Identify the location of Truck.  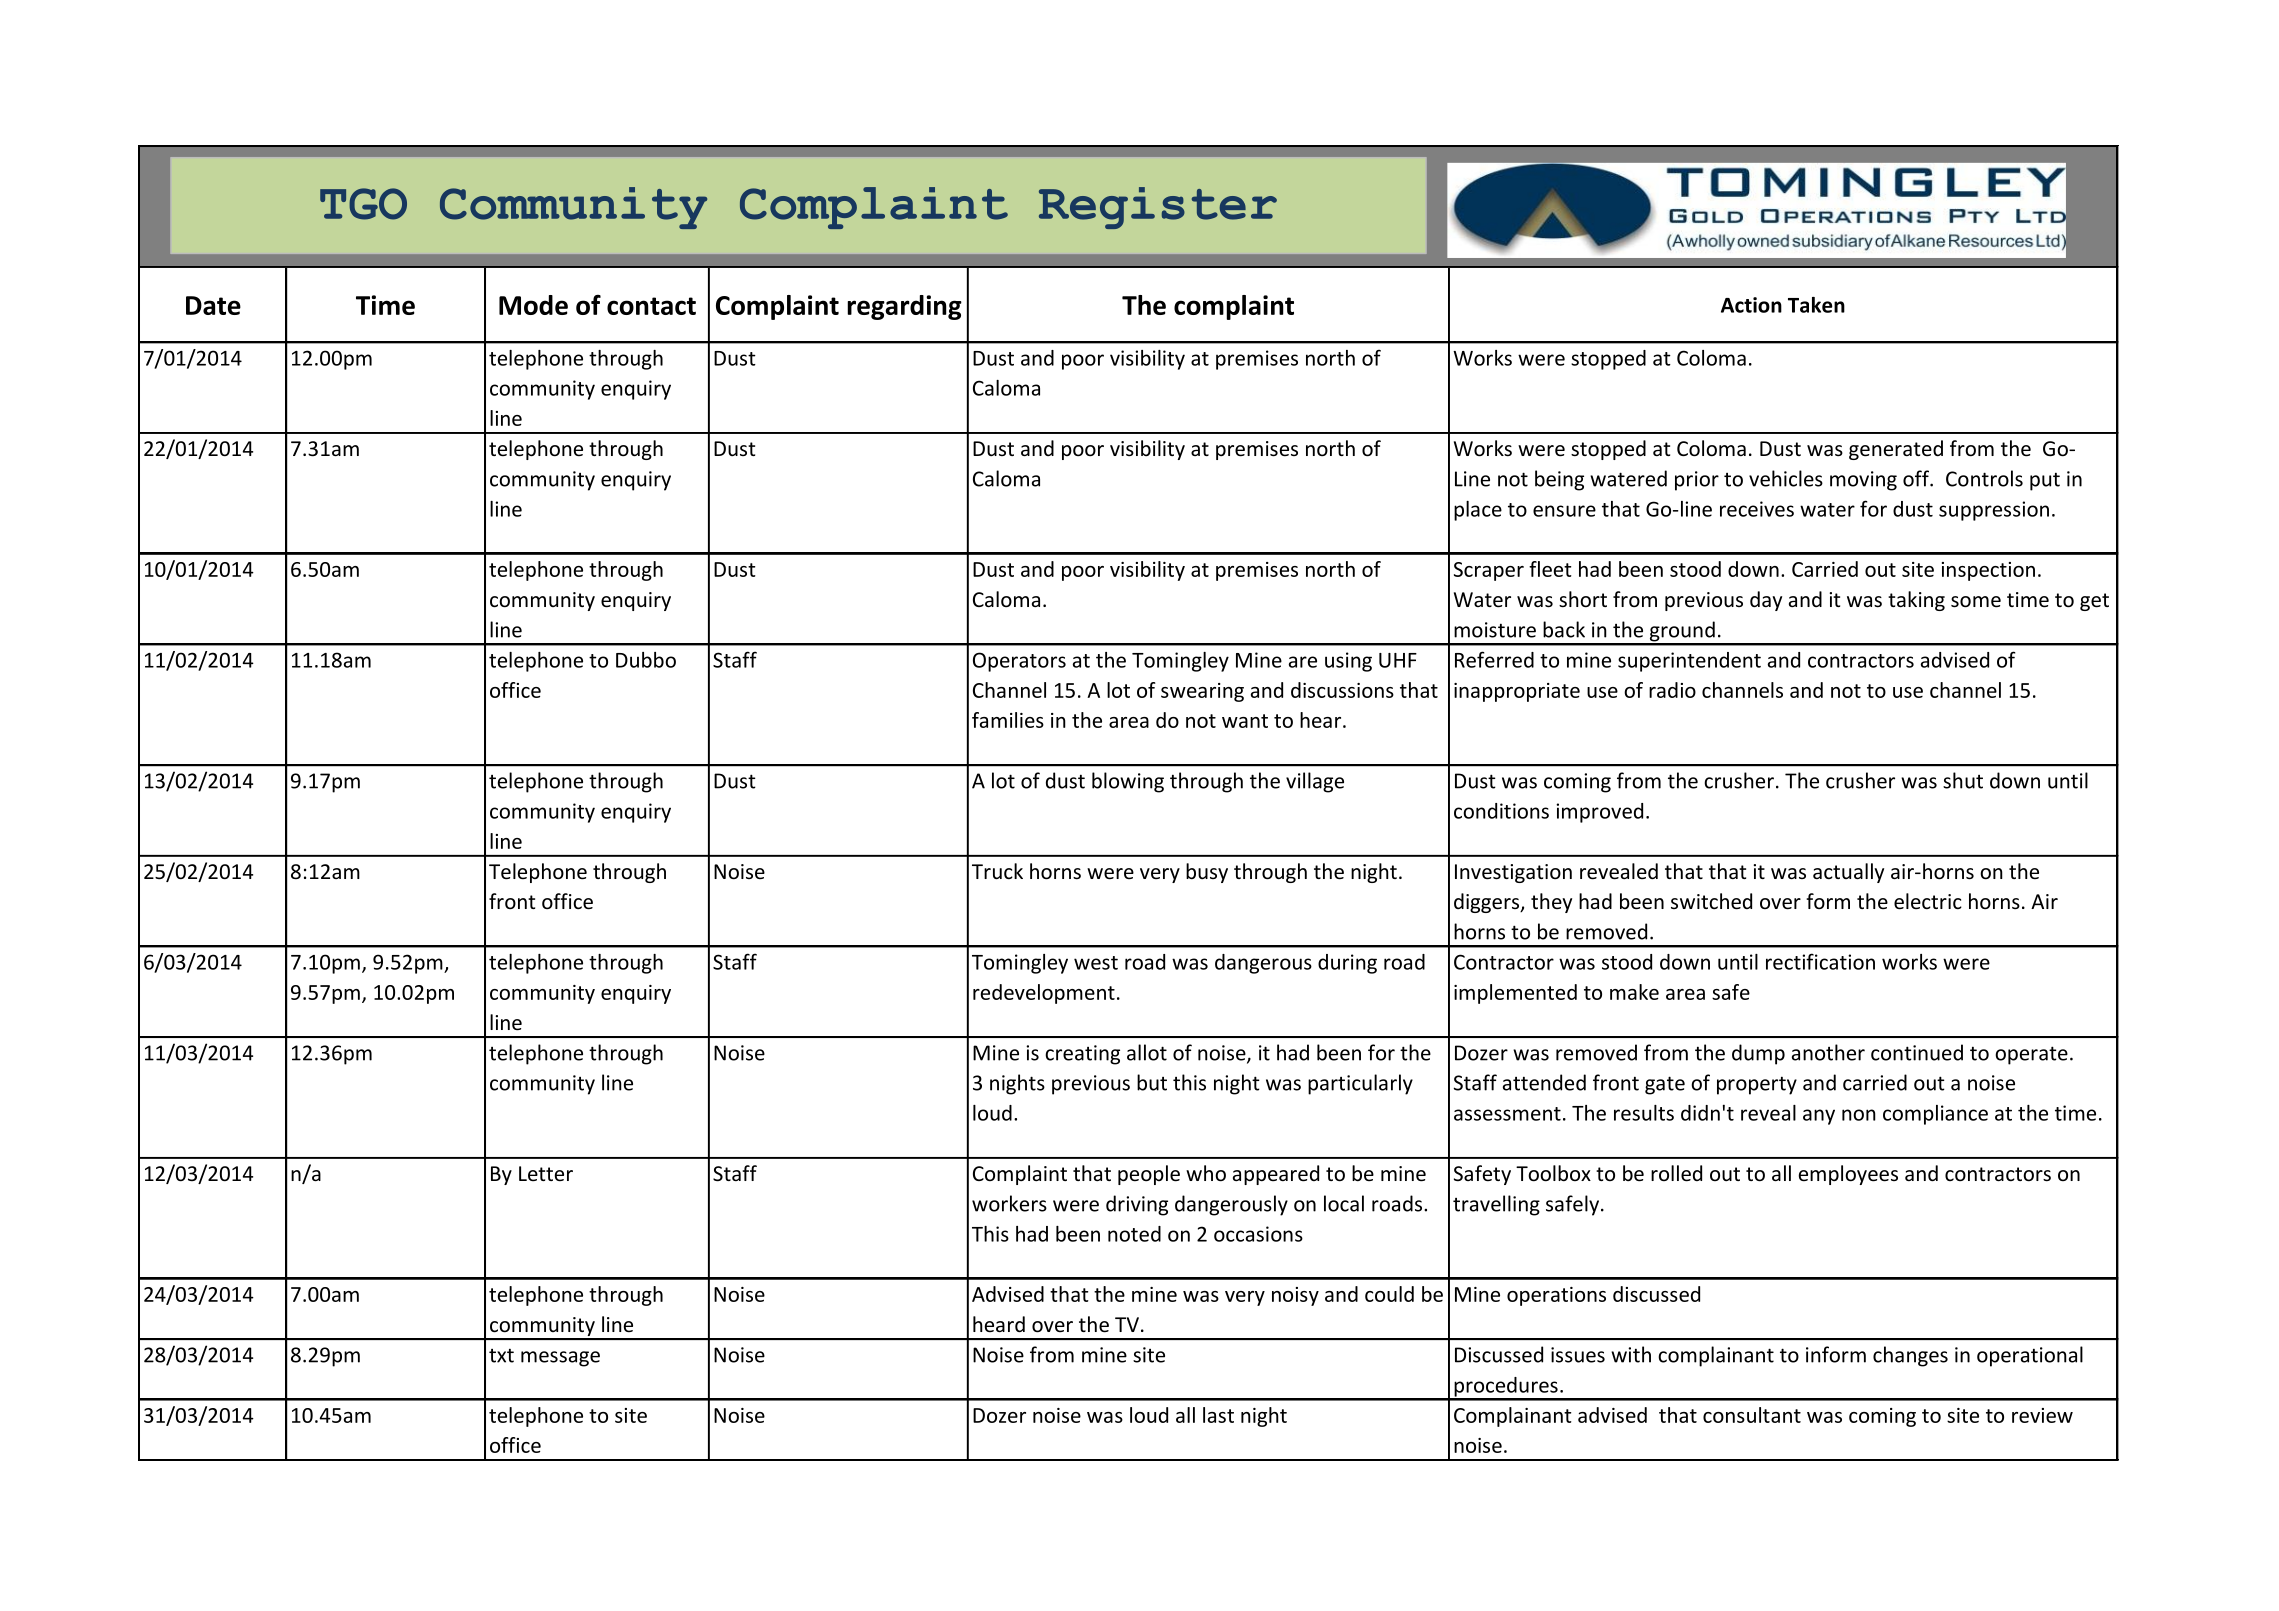
(997, 871).
